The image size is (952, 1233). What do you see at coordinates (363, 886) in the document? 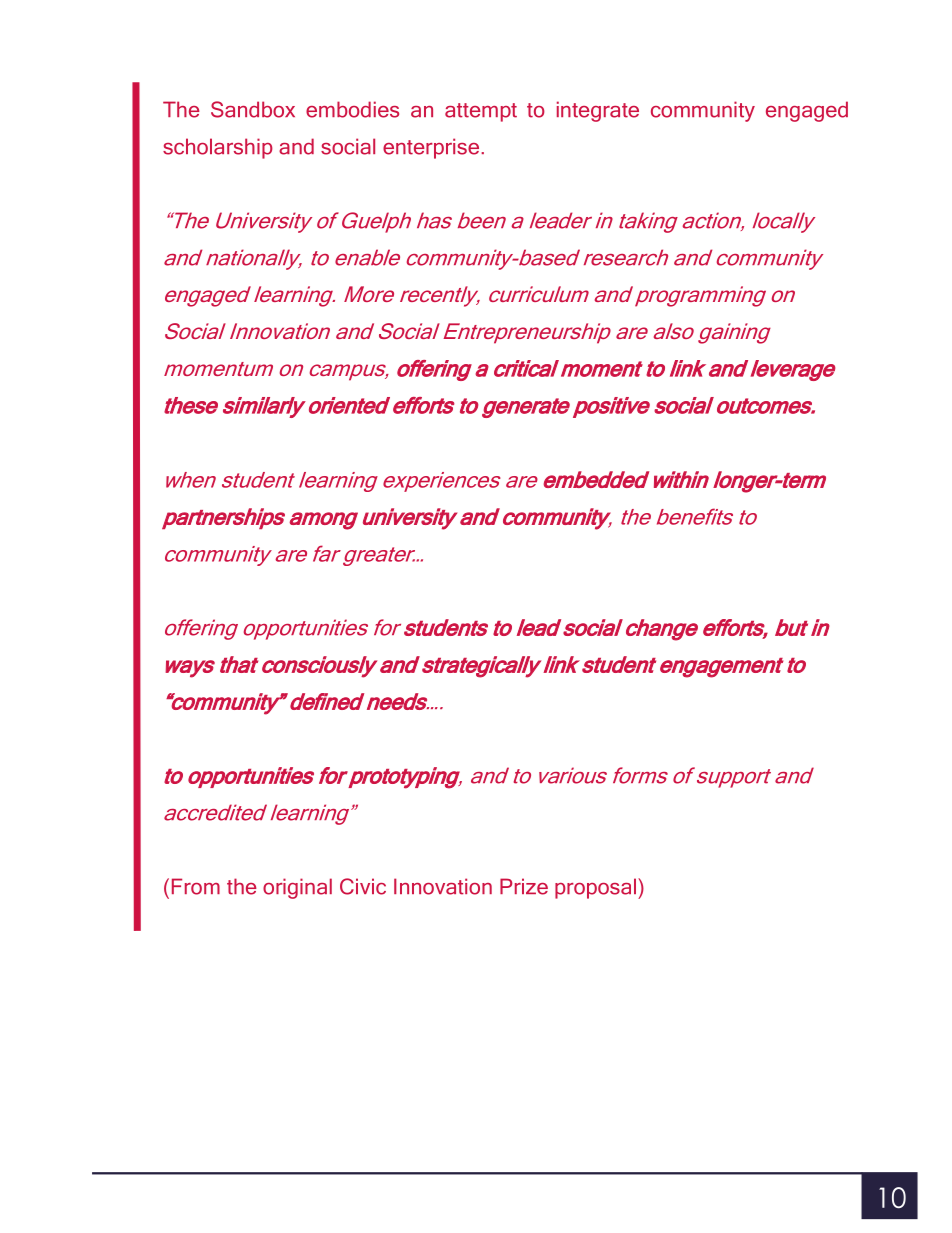
I see `Civic` at bounding box center [363, 886].
